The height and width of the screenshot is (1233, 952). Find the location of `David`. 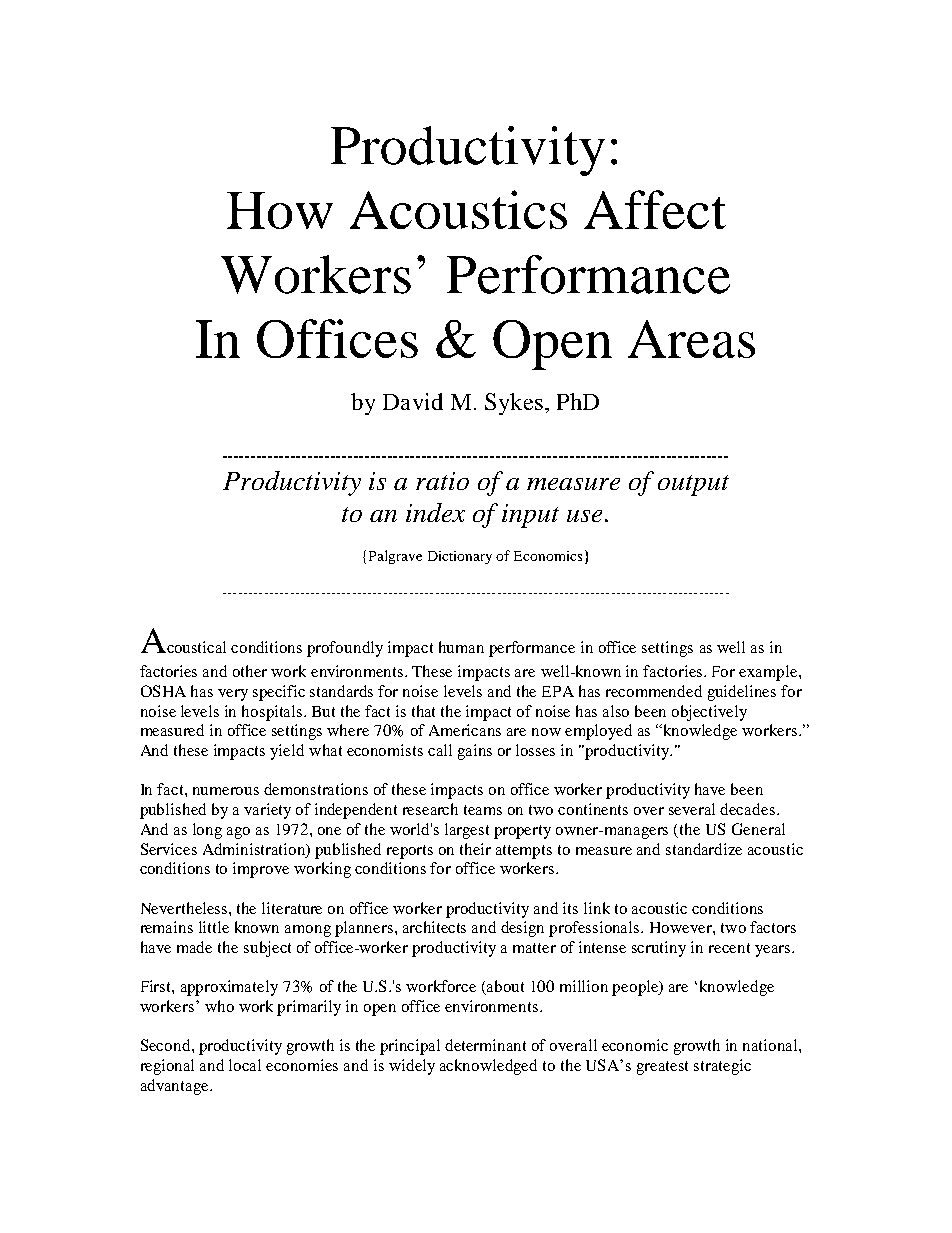

David is located at coordinates (413, 401).
